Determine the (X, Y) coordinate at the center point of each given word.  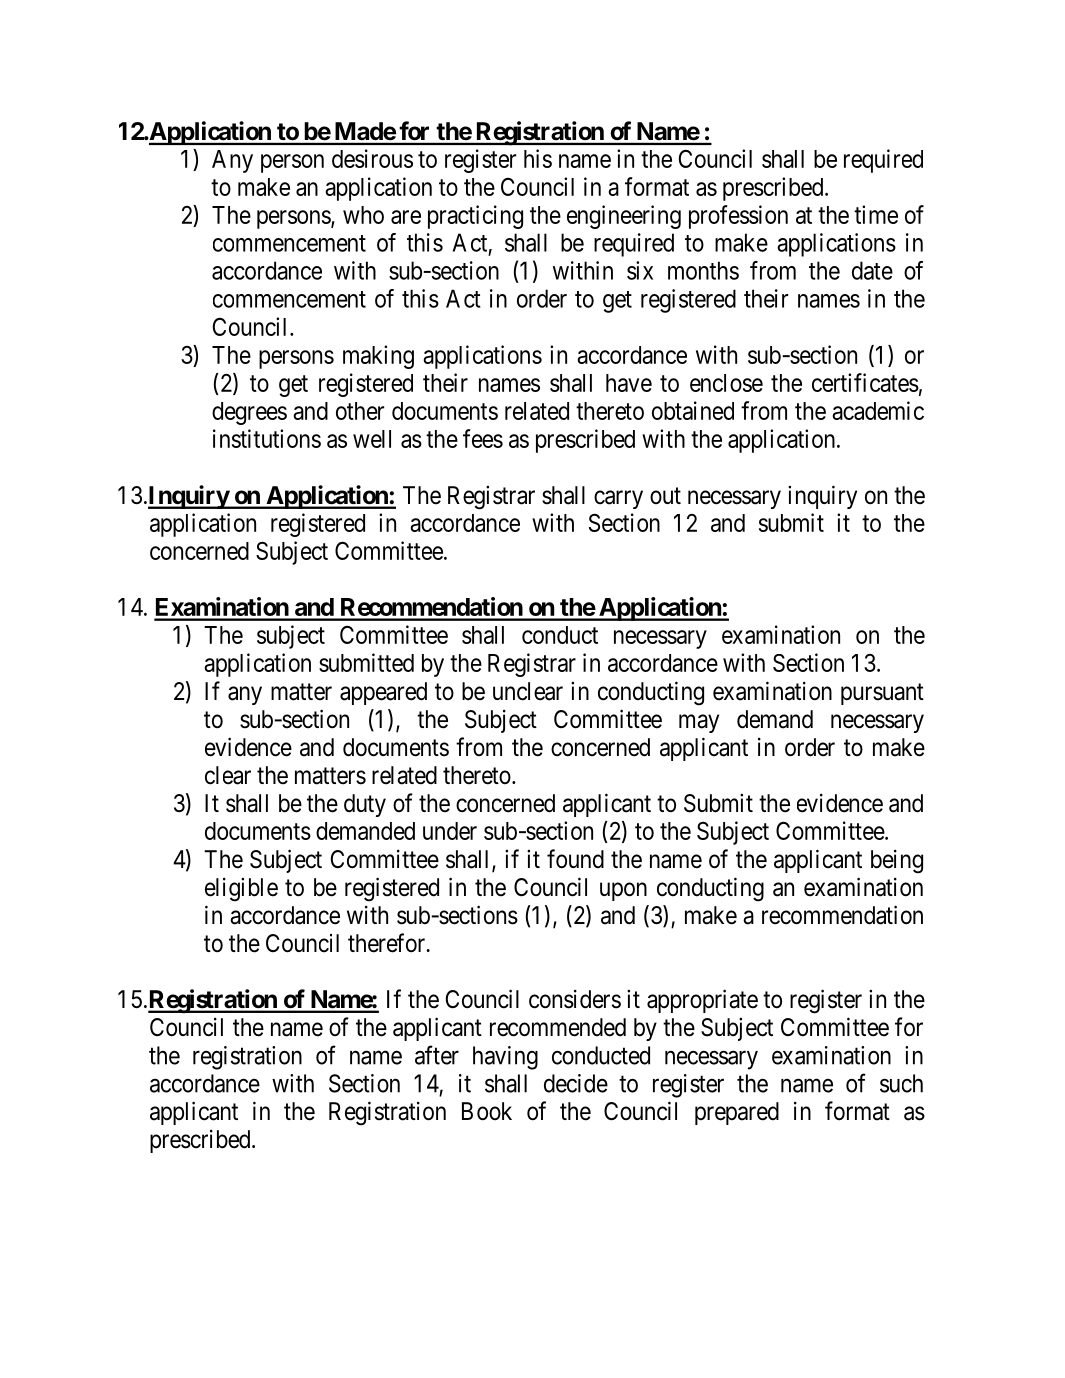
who (363, 215)
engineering (624, 217)
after (437, 1055)
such (901, 1083)
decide (576, 1083)
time (876, 214)
